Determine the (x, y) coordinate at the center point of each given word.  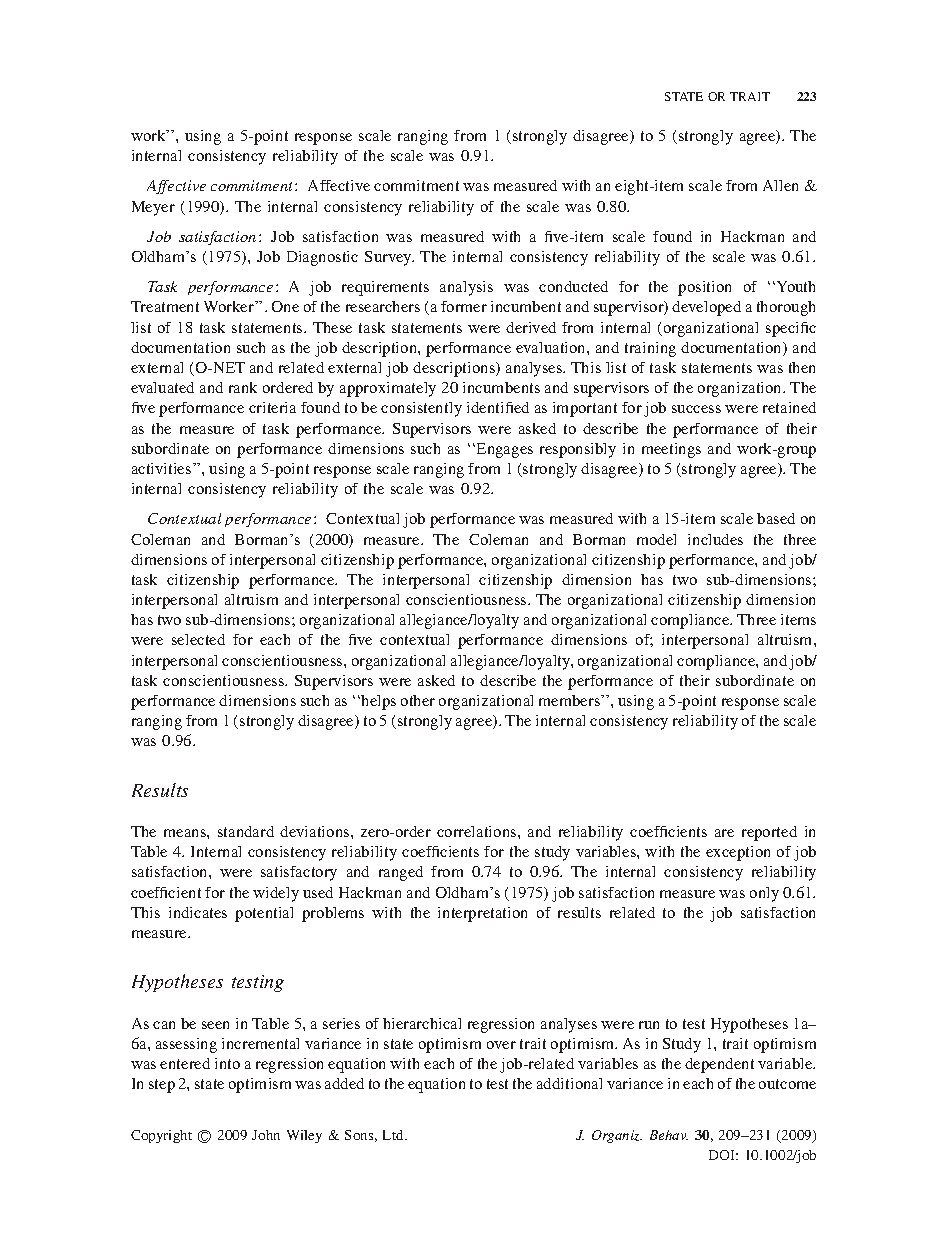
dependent (719, 1065)
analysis (466, 288)
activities (163, 468)
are (724, 833)
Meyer (153, 208)
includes (715, 539)
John (266, 1135)
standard (246, 831)
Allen (780, 185)
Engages (505, 450)
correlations (478, 831)
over (501, 1045)
